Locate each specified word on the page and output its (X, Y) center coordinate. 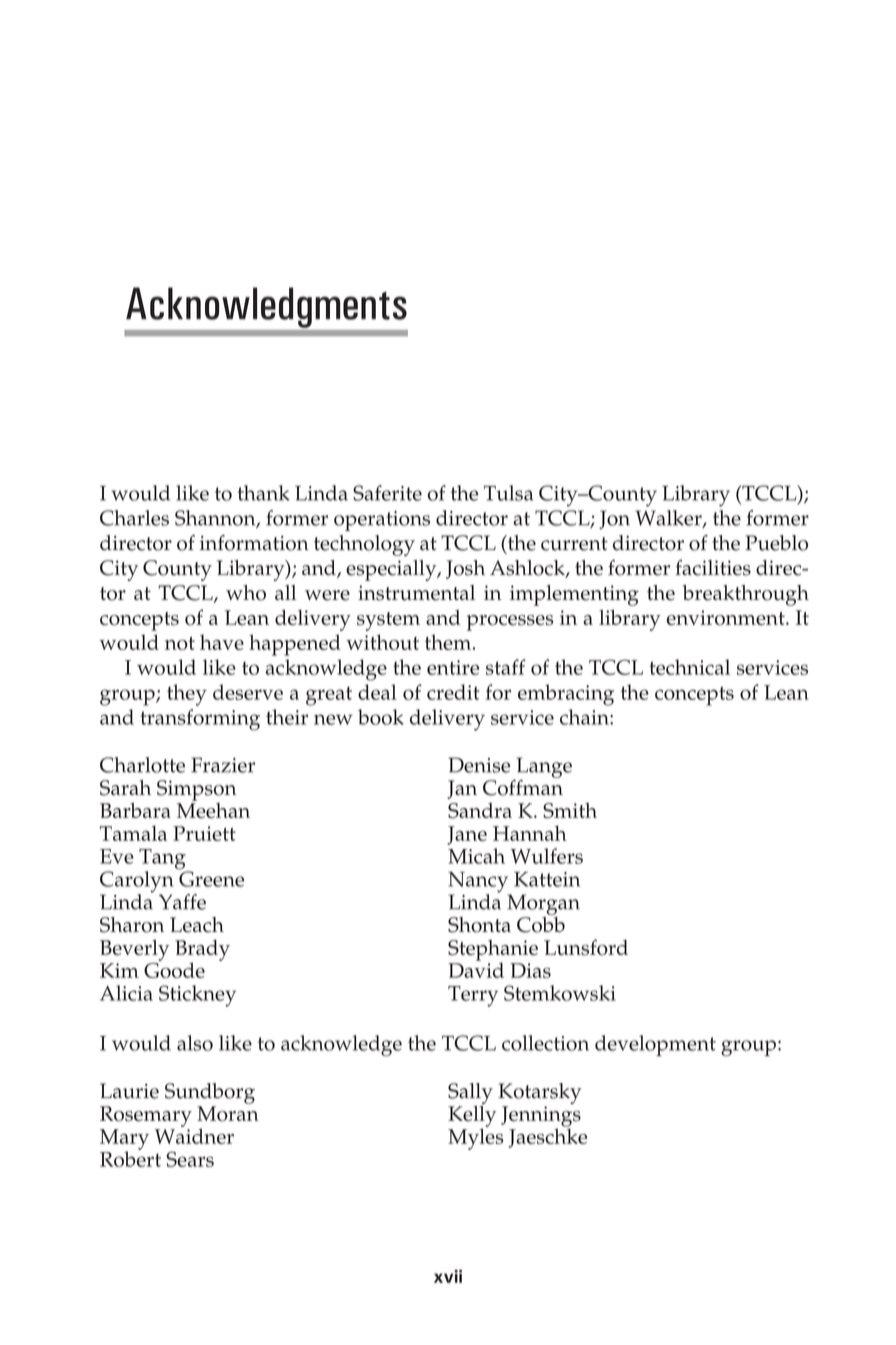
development (655, 1045)
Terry (473, 996)
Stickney (197, 996)
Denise (479, 765)
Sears (190, 1159)
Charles (134, 518)
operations (382, 521)
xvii (448, 1276)
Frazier (223, 765)
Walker (669, 519)
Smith (570, 811)
